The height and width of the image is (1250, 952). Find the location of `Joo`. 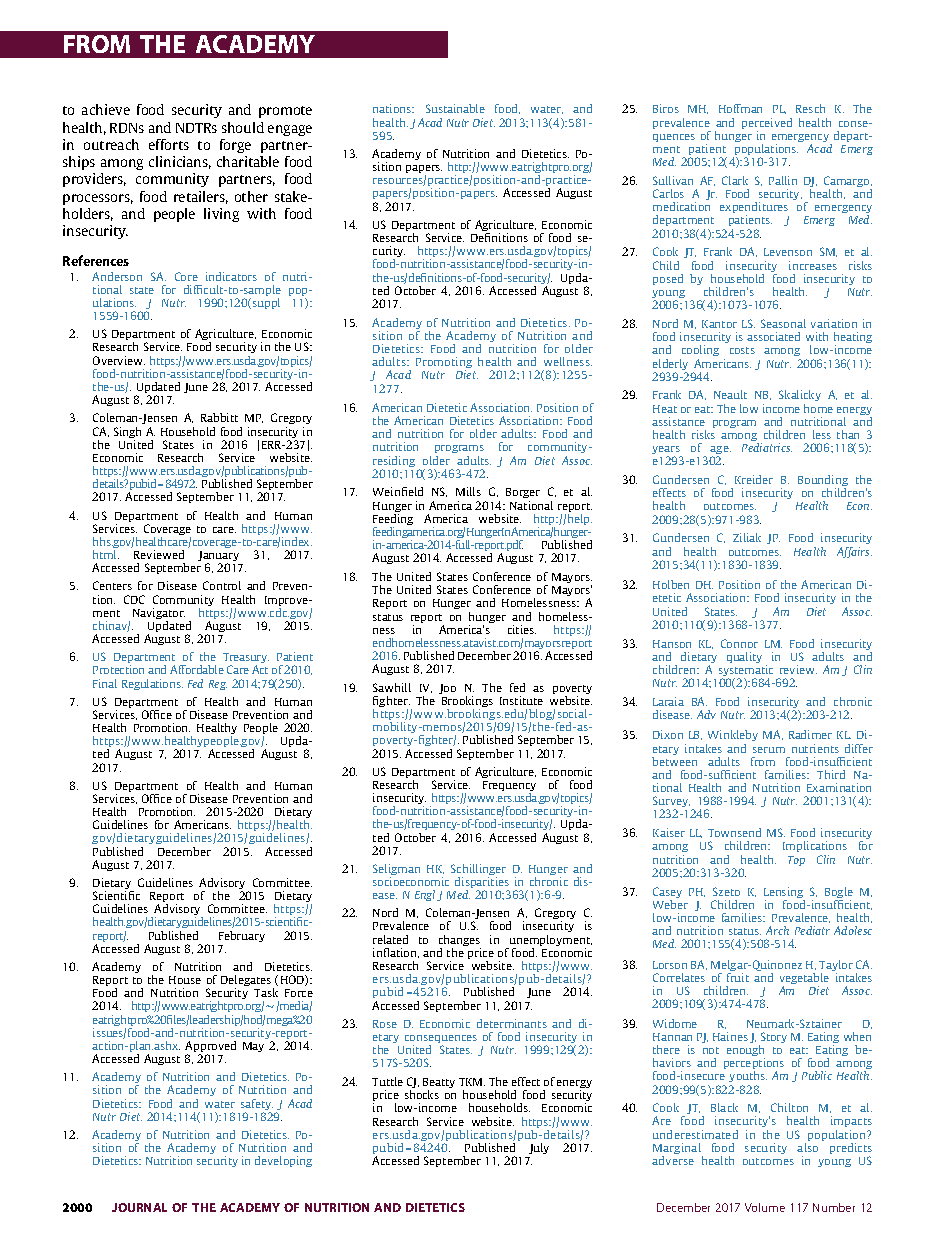

Joo is located at coordinates (447, 689).
